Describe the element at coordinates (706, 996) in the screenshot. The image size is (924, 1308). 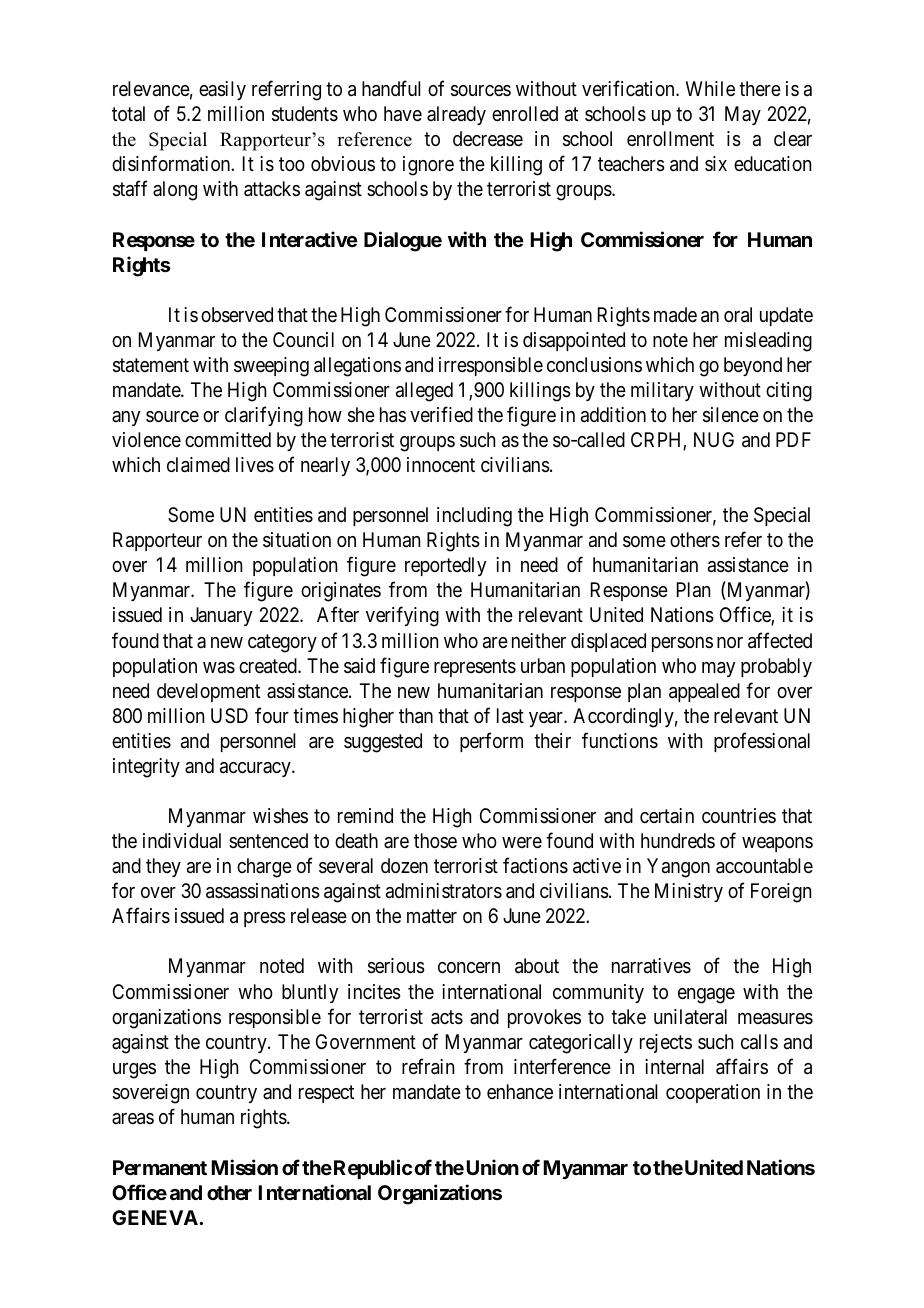
I see `engage` at that location.
